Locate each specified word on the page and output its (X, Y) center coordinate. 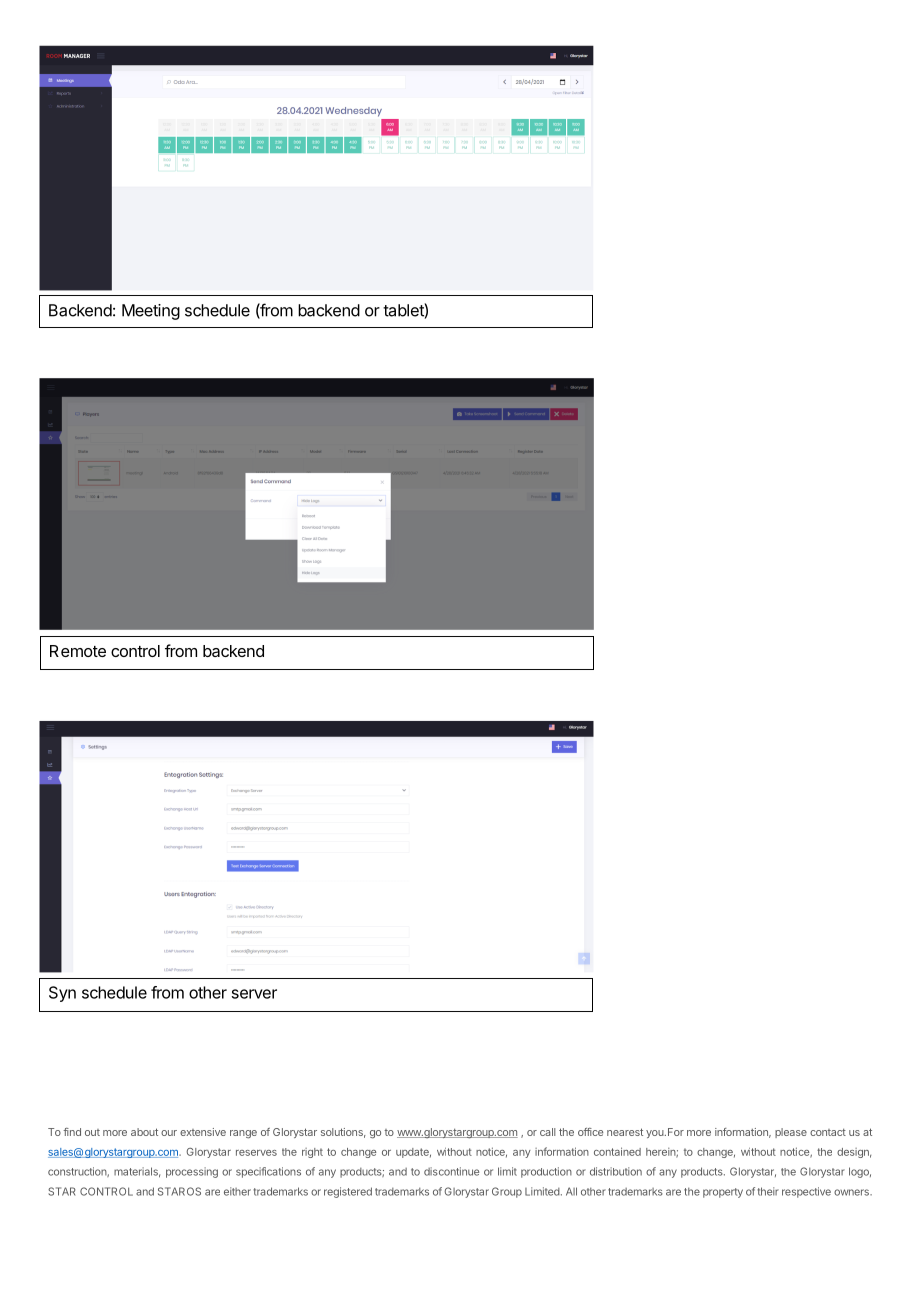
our (169, 1133)
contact (828, 1132)
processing (192, 1172)
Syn (62, 994)
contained (617, 1151)
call (548, 1132)
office (590, 1132)
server (254, 994)
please (791, 1133)
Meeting (151, 312)
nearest (625, 1132)
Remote (78, 651)
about (144, 1132)
